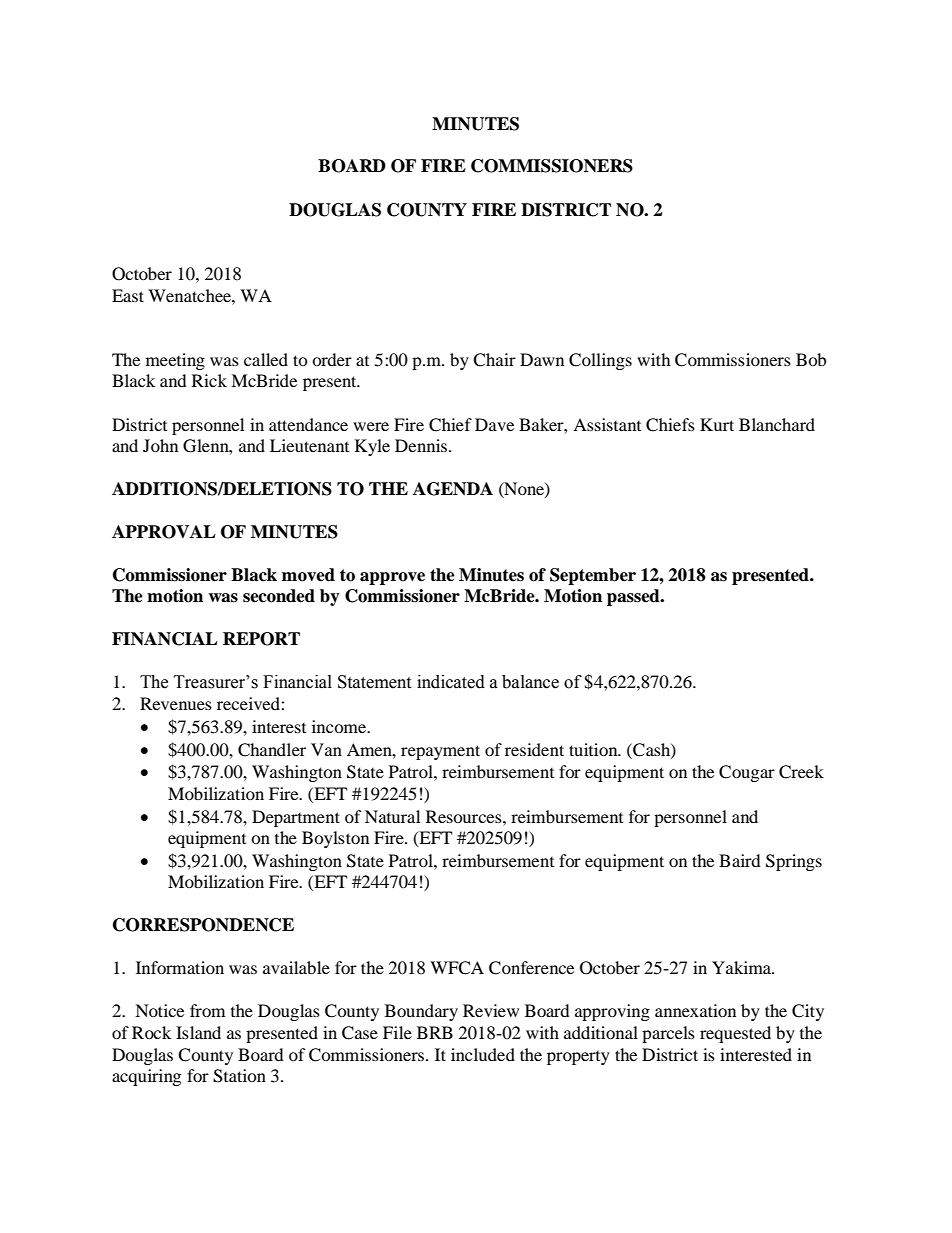  What do you see at coordinates (176, 703) in the screenshot?
I see `Revenues` at bounding box center [176, 703].
